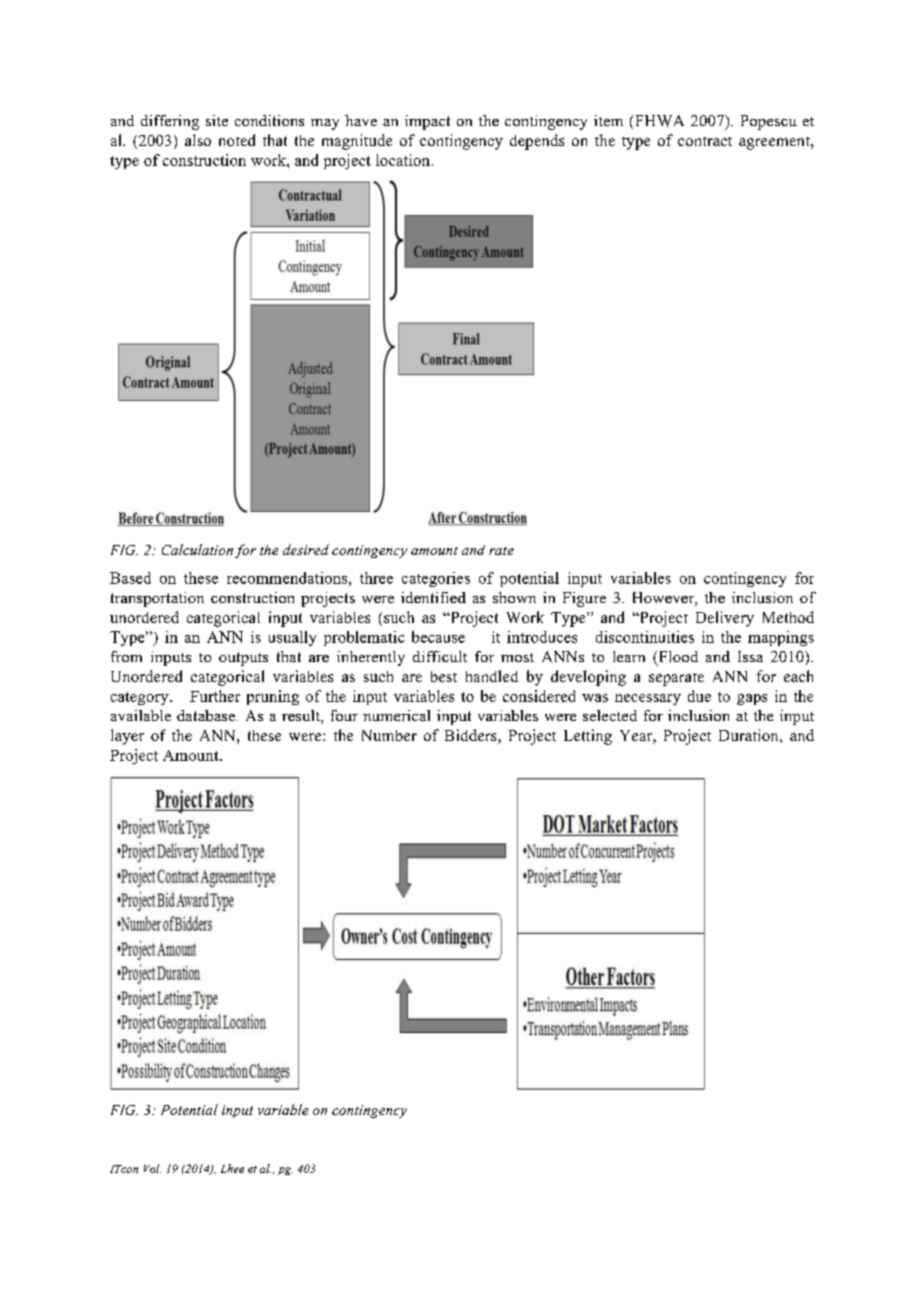  What do you see at coordinates (243, 659) in the page?
I see `outputs` at bounding box center [243, 659].
